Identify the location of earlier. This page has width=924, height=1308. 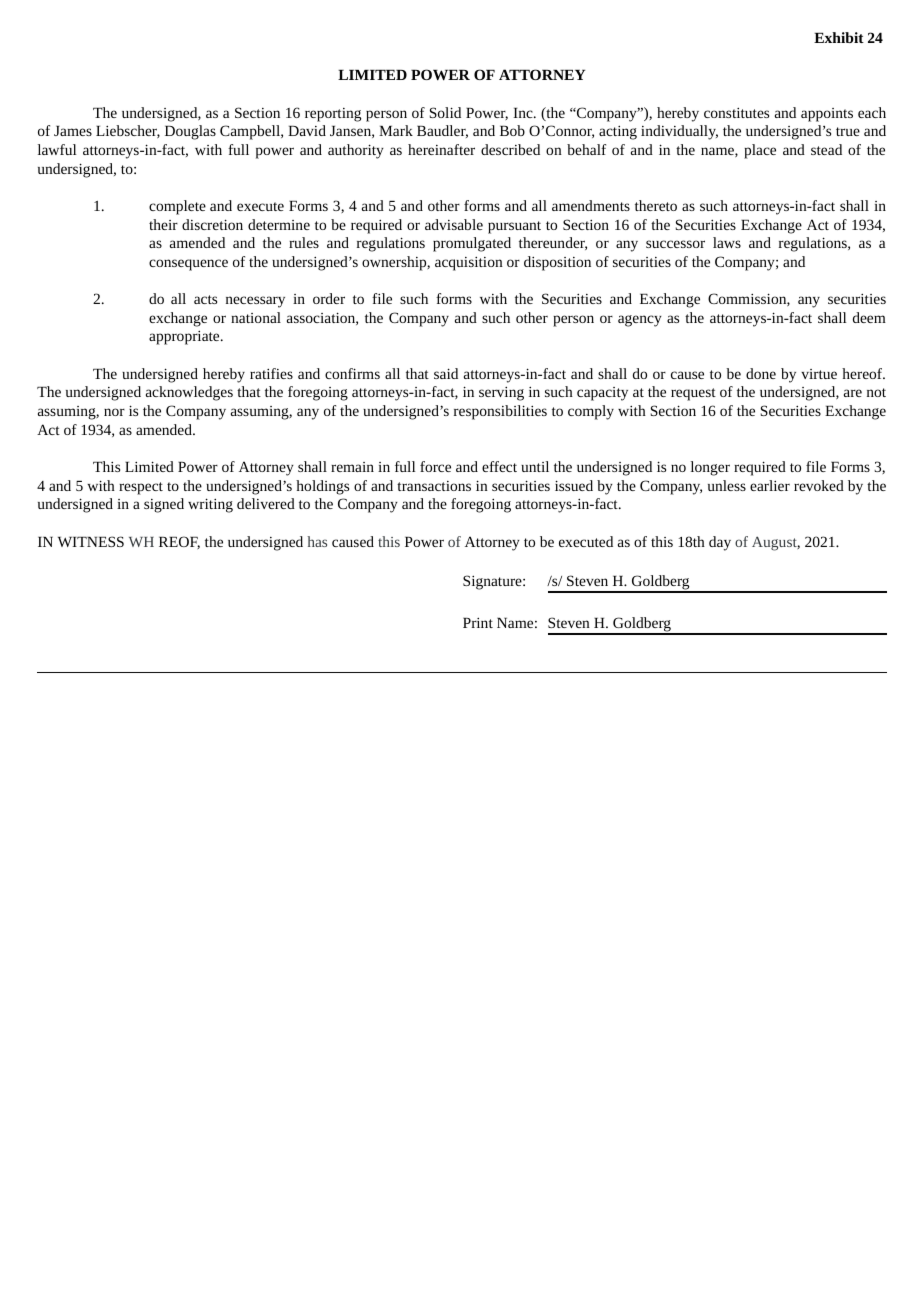
(770, 485).
